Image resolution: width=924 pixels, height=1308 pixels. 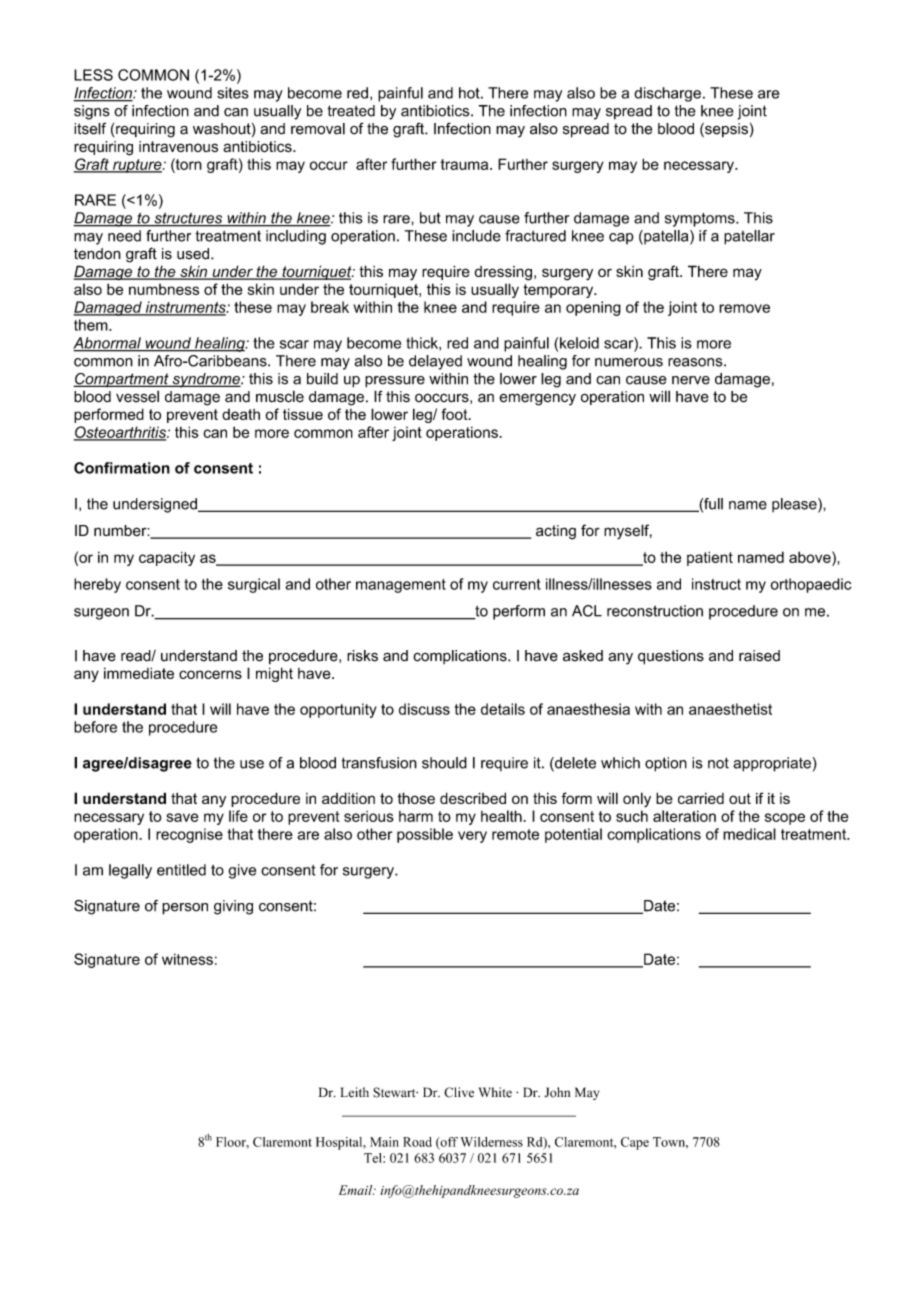 What do you see at coordinates (716, 584) in the screenshot?
I see `instruct` at bounding box center [716, 584].
